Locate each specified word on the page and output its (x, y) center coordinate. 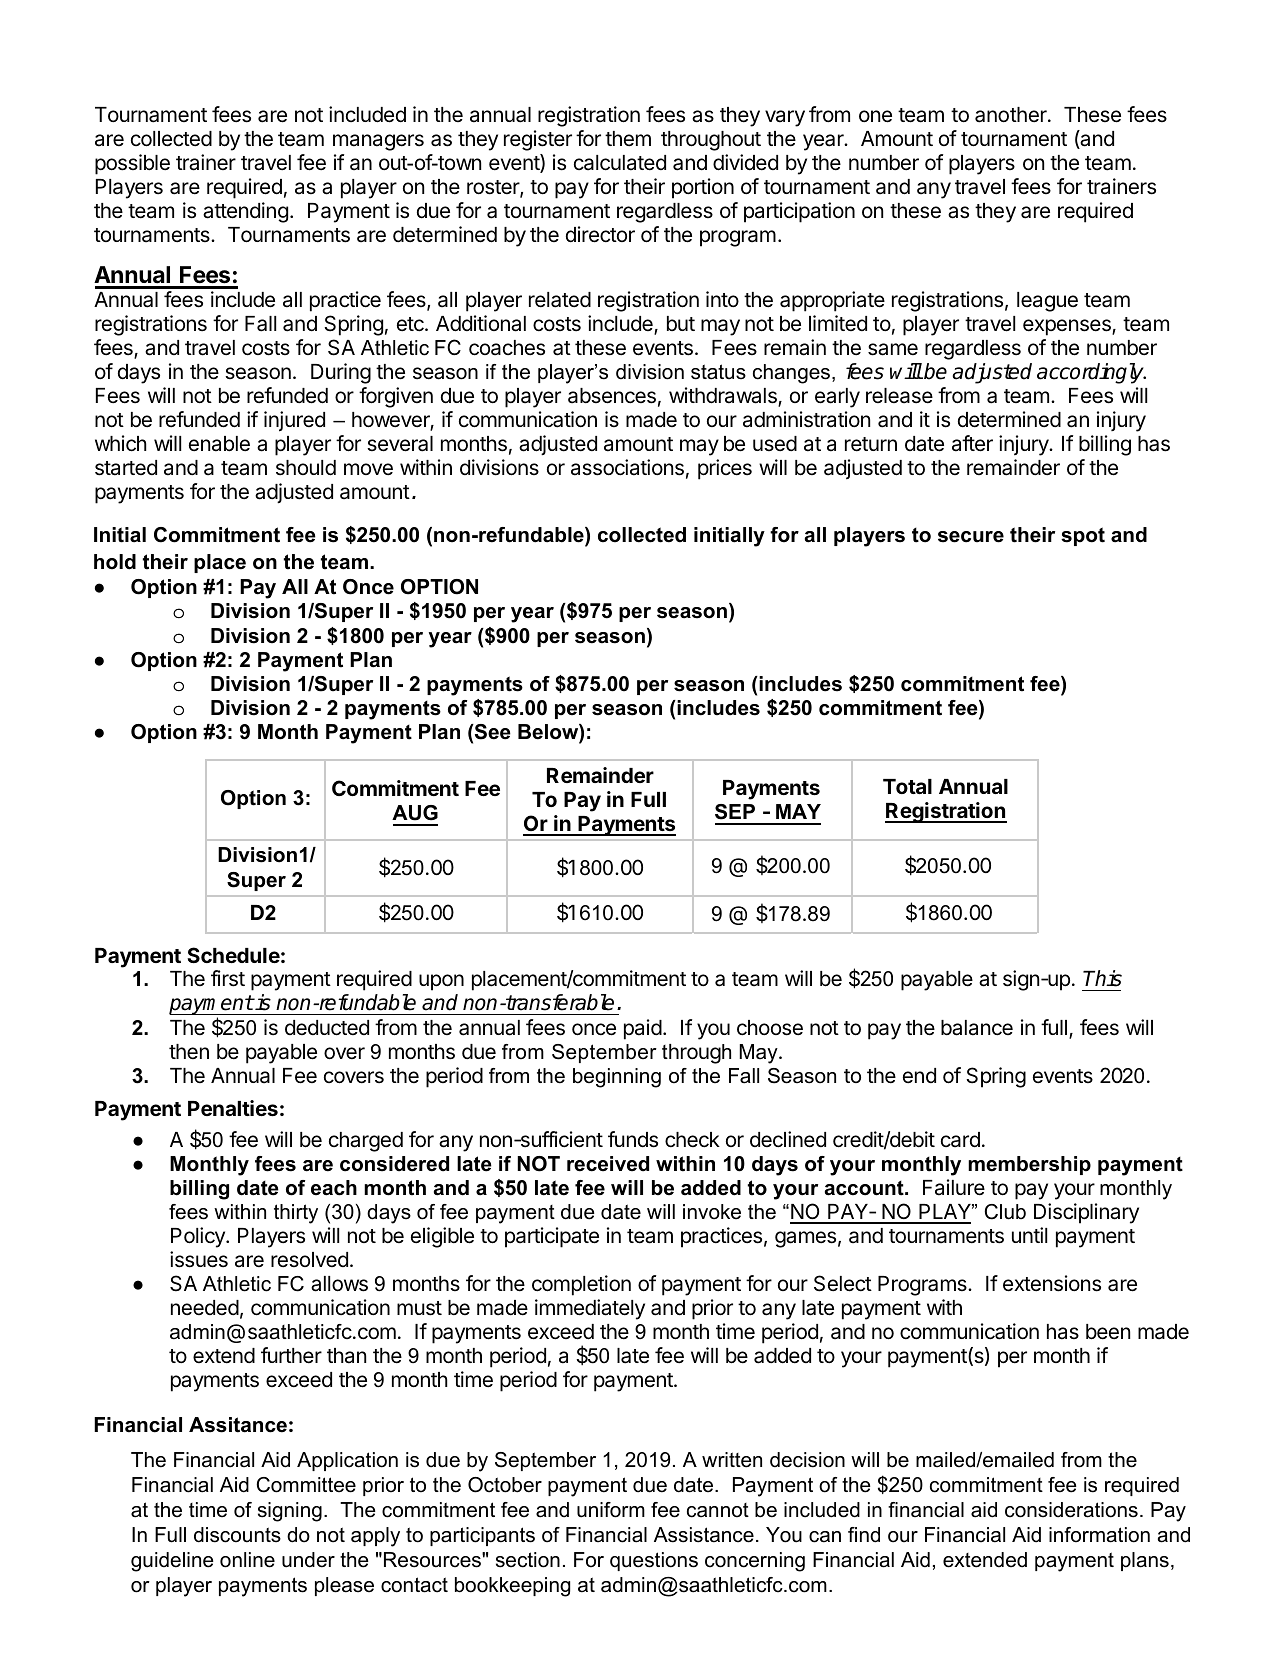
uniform (611, 1510)
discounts (237, 1535)
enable (219, 444)
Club (1005, 1212)
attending (245, 212)
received (608, 1164)
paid (643, 1029)
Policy (199, 1237)
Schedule (233, 955)
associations (627, 467)
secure (971, 537)
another (1012, 115)
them (628, 139)
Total (907, 786)
